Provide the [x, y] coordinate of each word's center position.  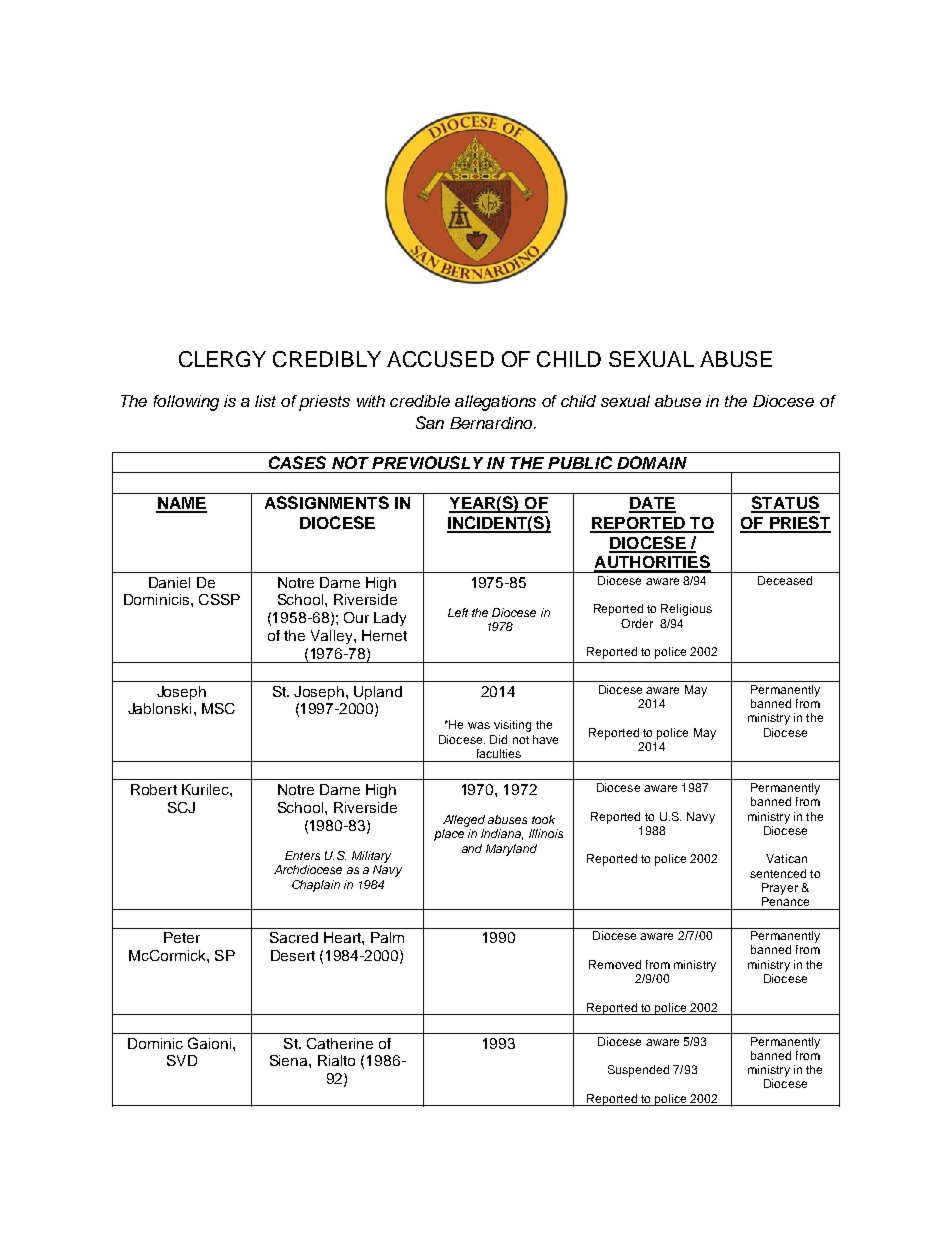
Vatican [786, 858]
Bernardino [493, 423]
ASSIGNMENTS [327, 502]
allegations [495, 403]
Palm [387, 937]
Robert [154, 789]
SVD [182, 1060]
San [430, 422]
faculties [499, 753]
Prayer [780, 889]
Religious [686, 610]
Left [458, 612]
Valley [333, 637]
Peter [182, 937]
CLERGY [222, 359]
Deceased [785, 580]
